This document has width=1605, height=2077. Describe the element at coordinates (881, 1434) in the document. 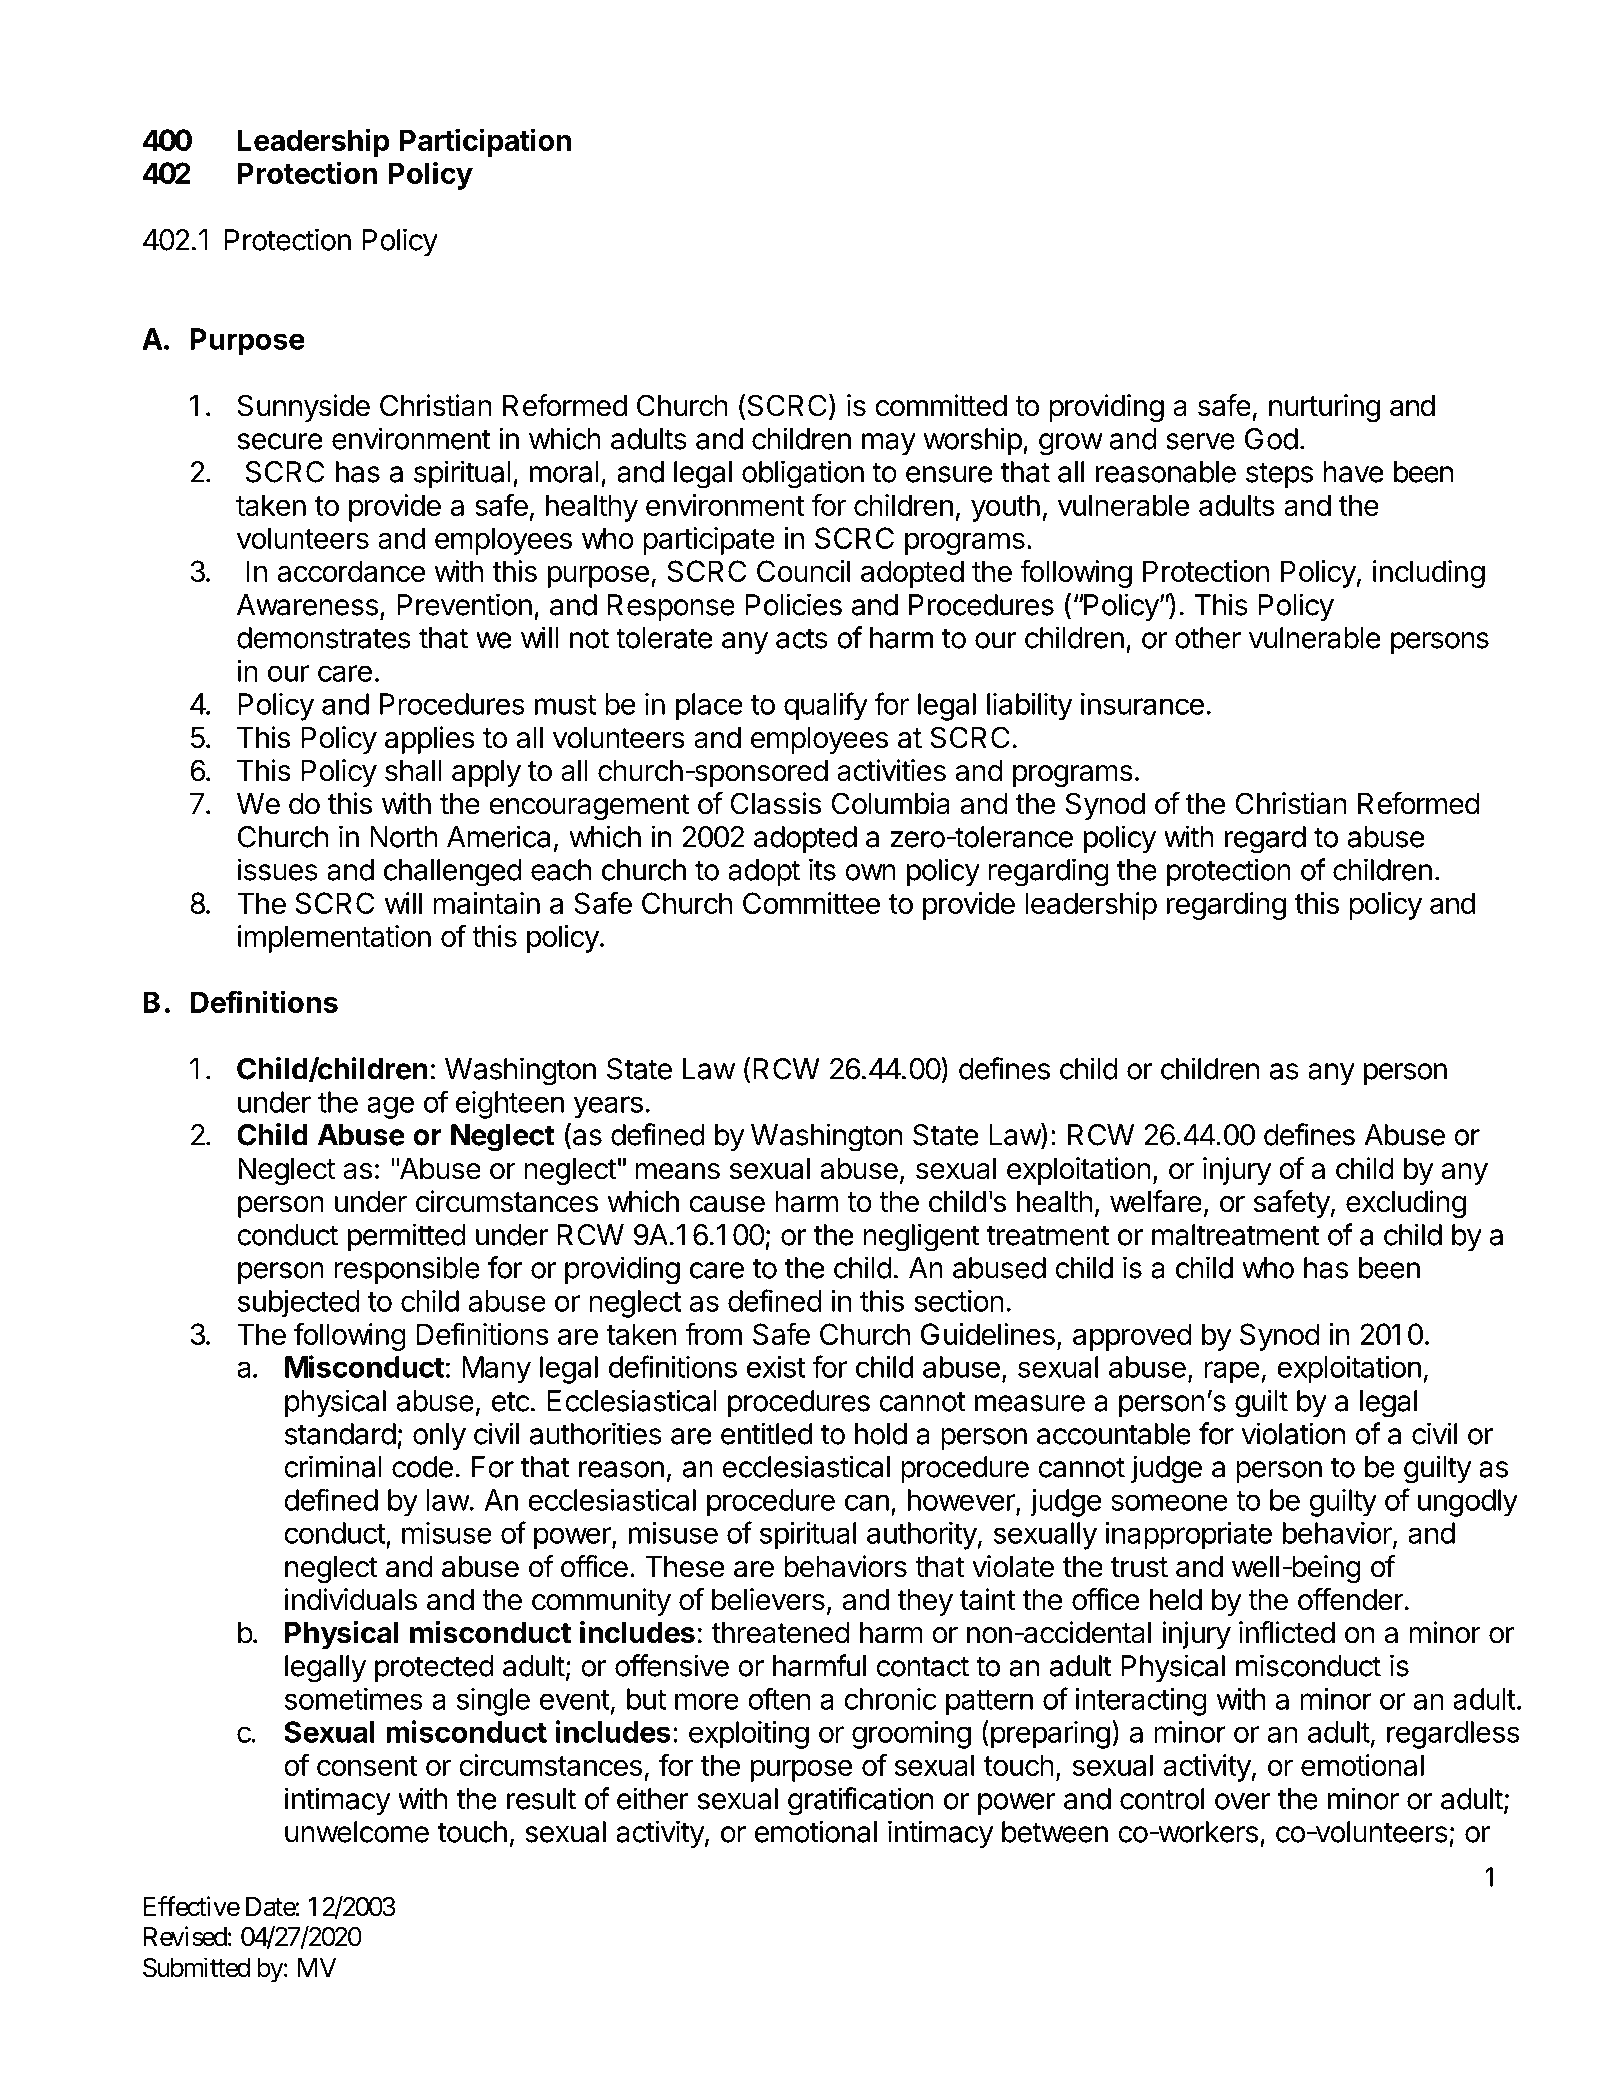

I see `hold` at that location.
